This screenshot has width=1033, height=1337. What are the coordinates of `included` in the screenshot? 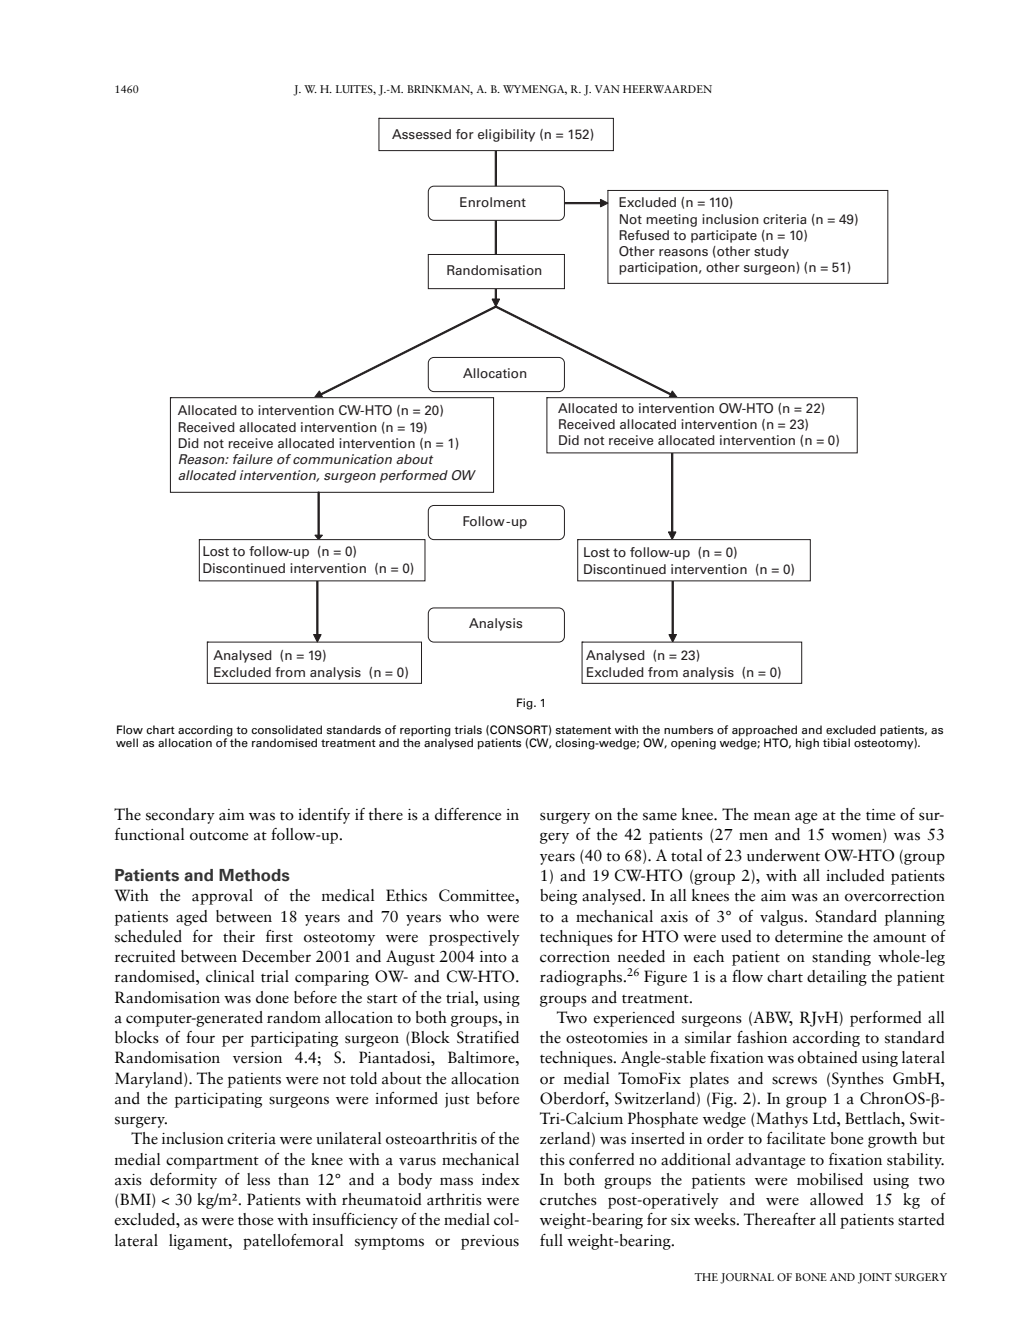 It's located at (855, 875).
